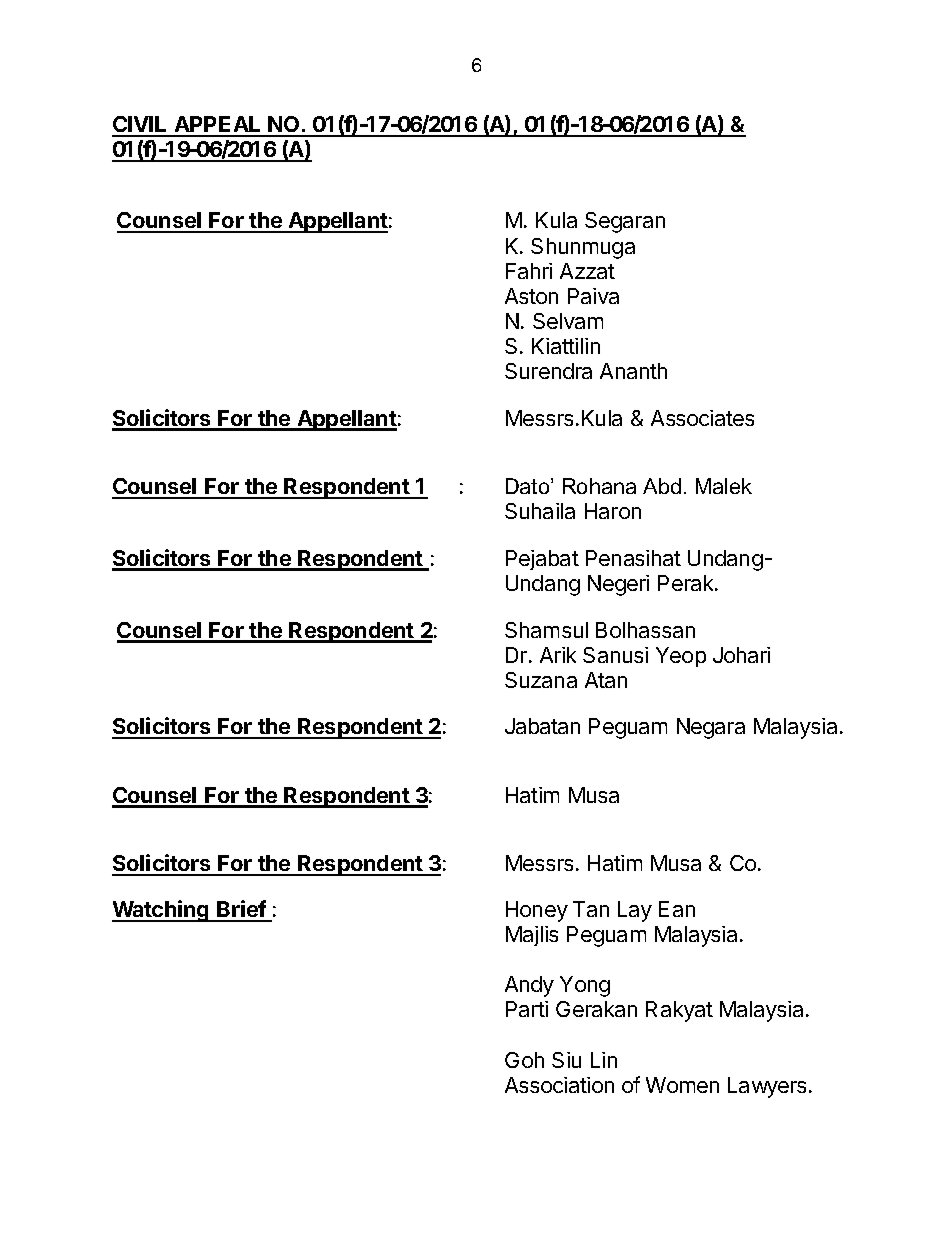  Describe the element at coordinates (724, 486) in the page. I see `Malek` at that location.
